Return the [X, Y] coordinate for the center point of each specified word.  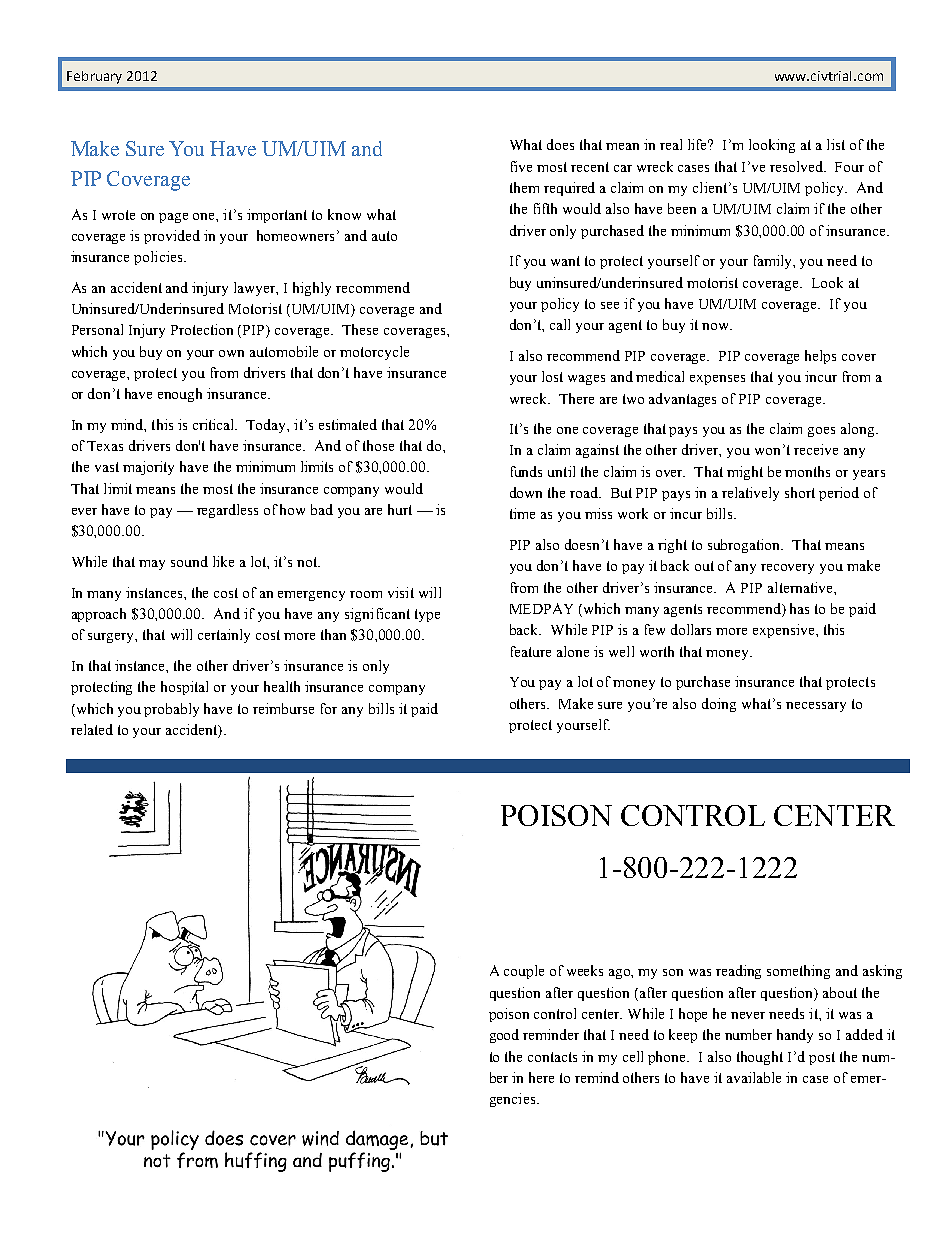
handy [795, 1036]
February [94, 77]
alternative [801, 587]
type [427, 615]
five [521, 166]
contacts [552, 1057]
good [504, 1036]
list [836, 144]
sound [189, 561]
